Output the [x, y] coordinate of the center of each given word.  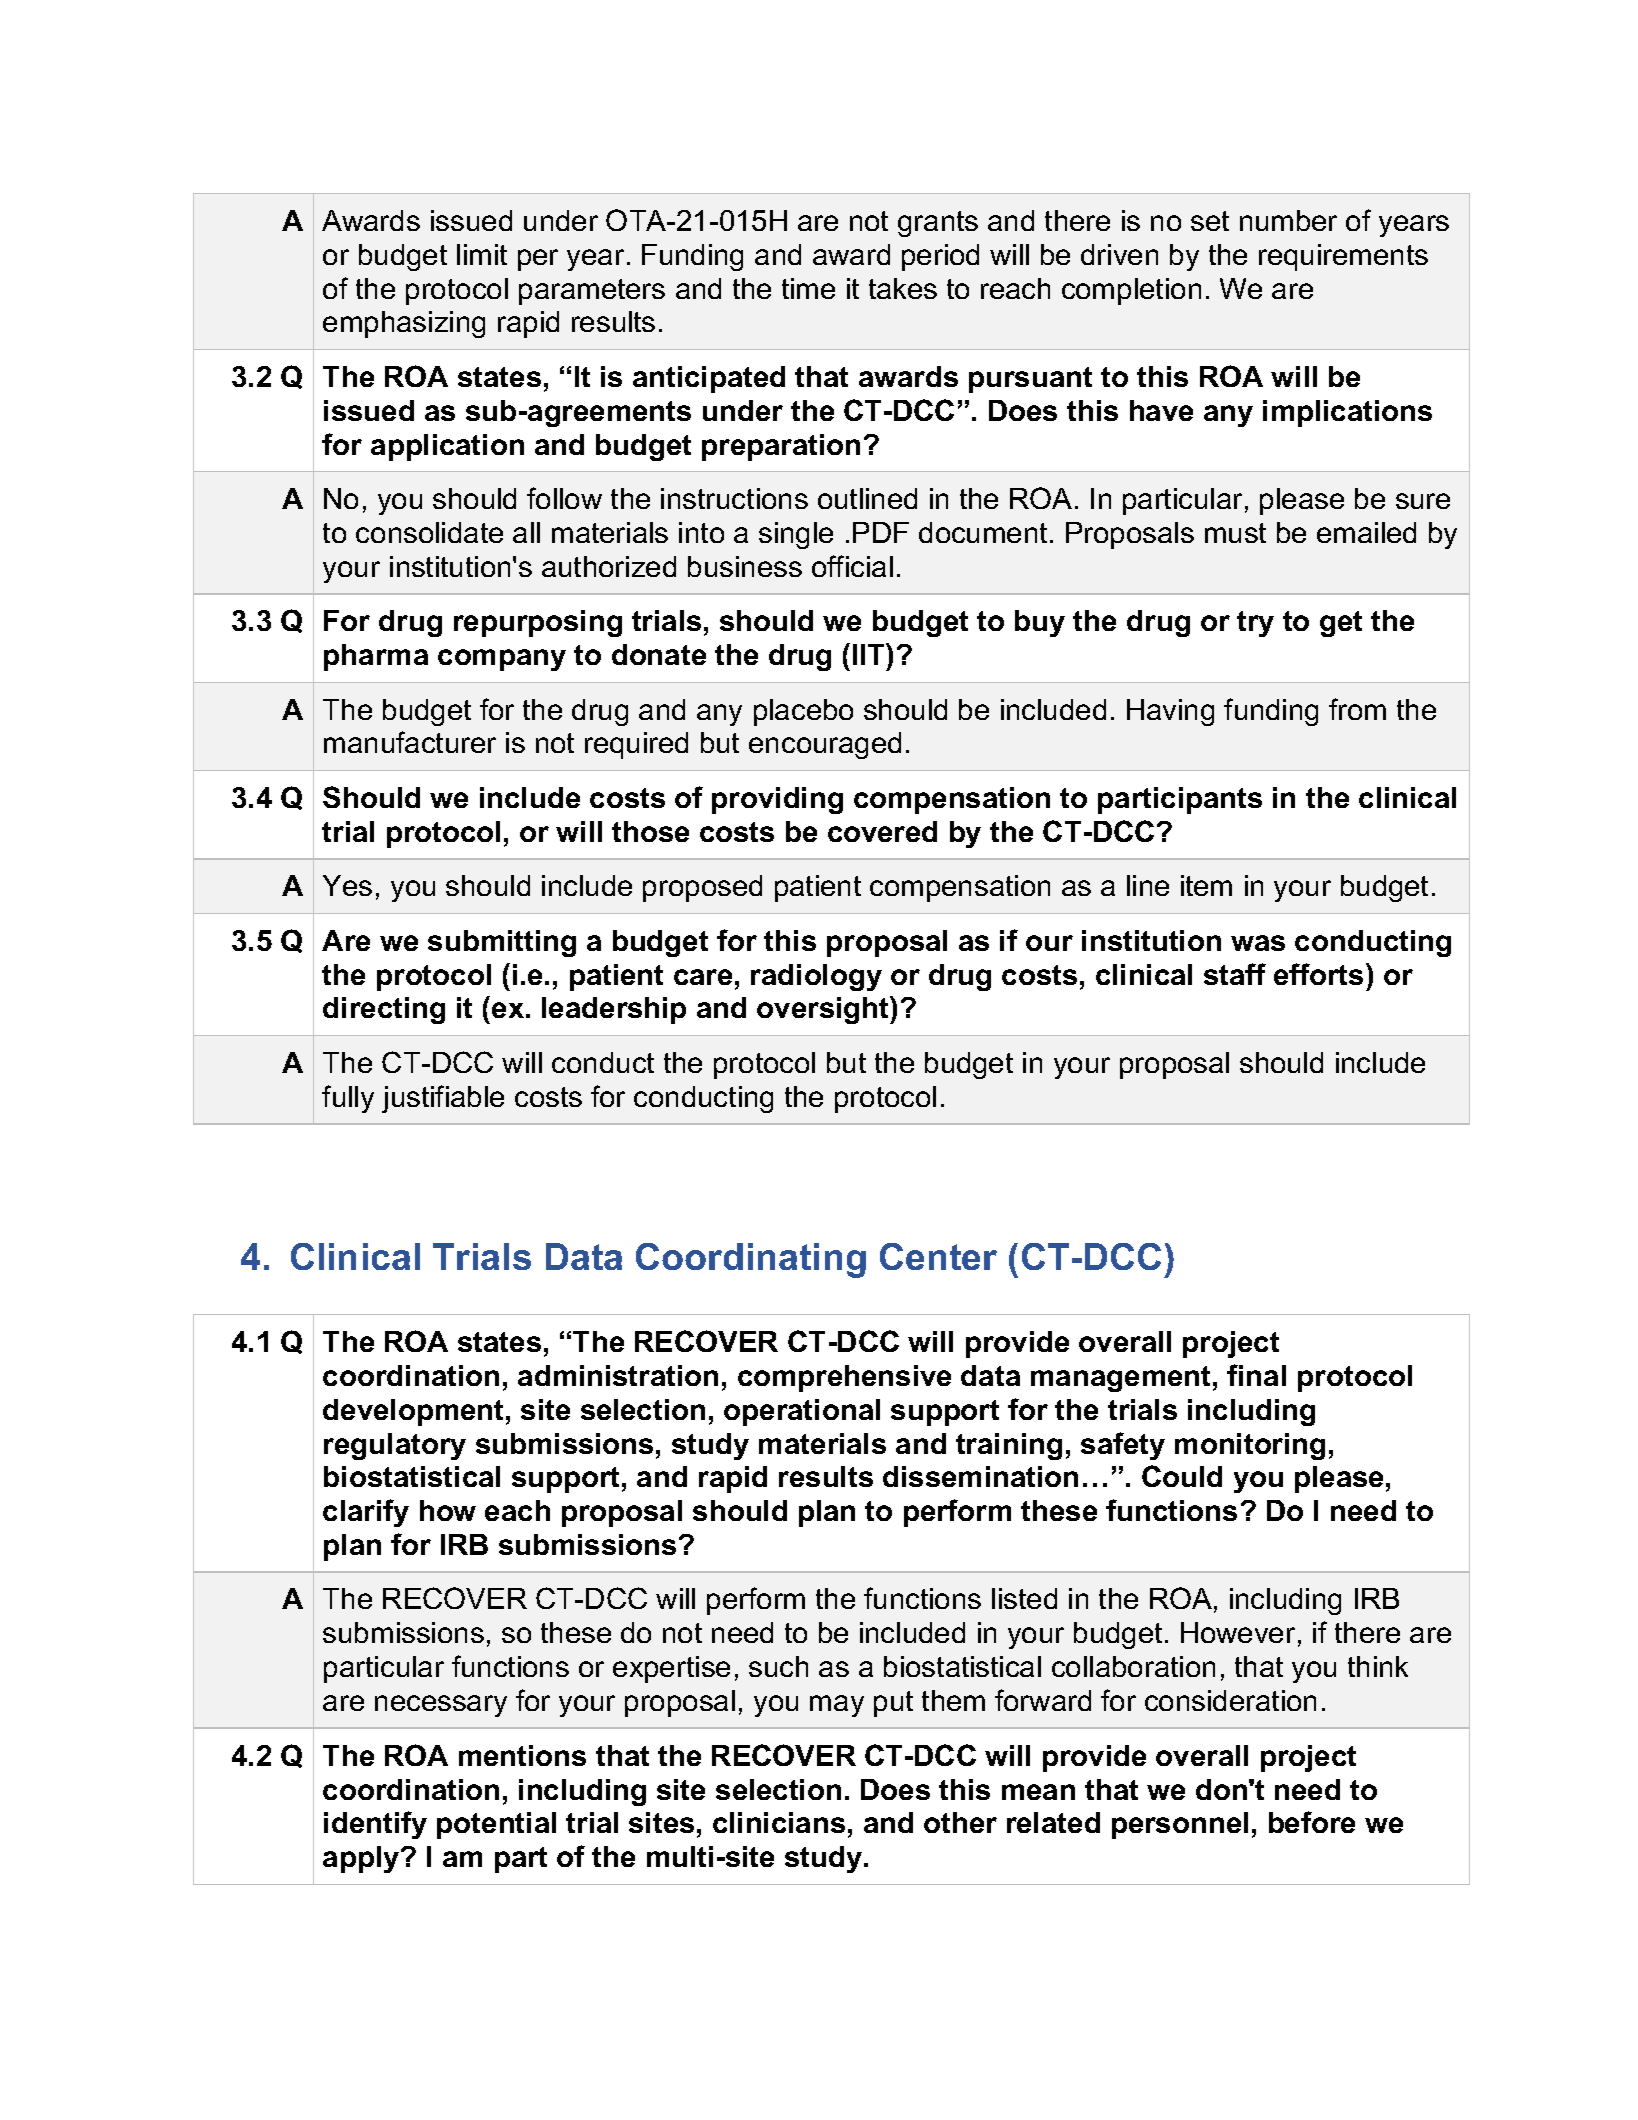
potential [496, 1825]
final [1256, 1375]
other [960, 1822]
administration [618, 1375]
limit [482, 254]
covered [882, 831]
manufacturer [410, 742]
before [1312, 1822]
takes [903, 288]
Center [938, 1256]
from [1357, 709]
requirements [1343, 257]
